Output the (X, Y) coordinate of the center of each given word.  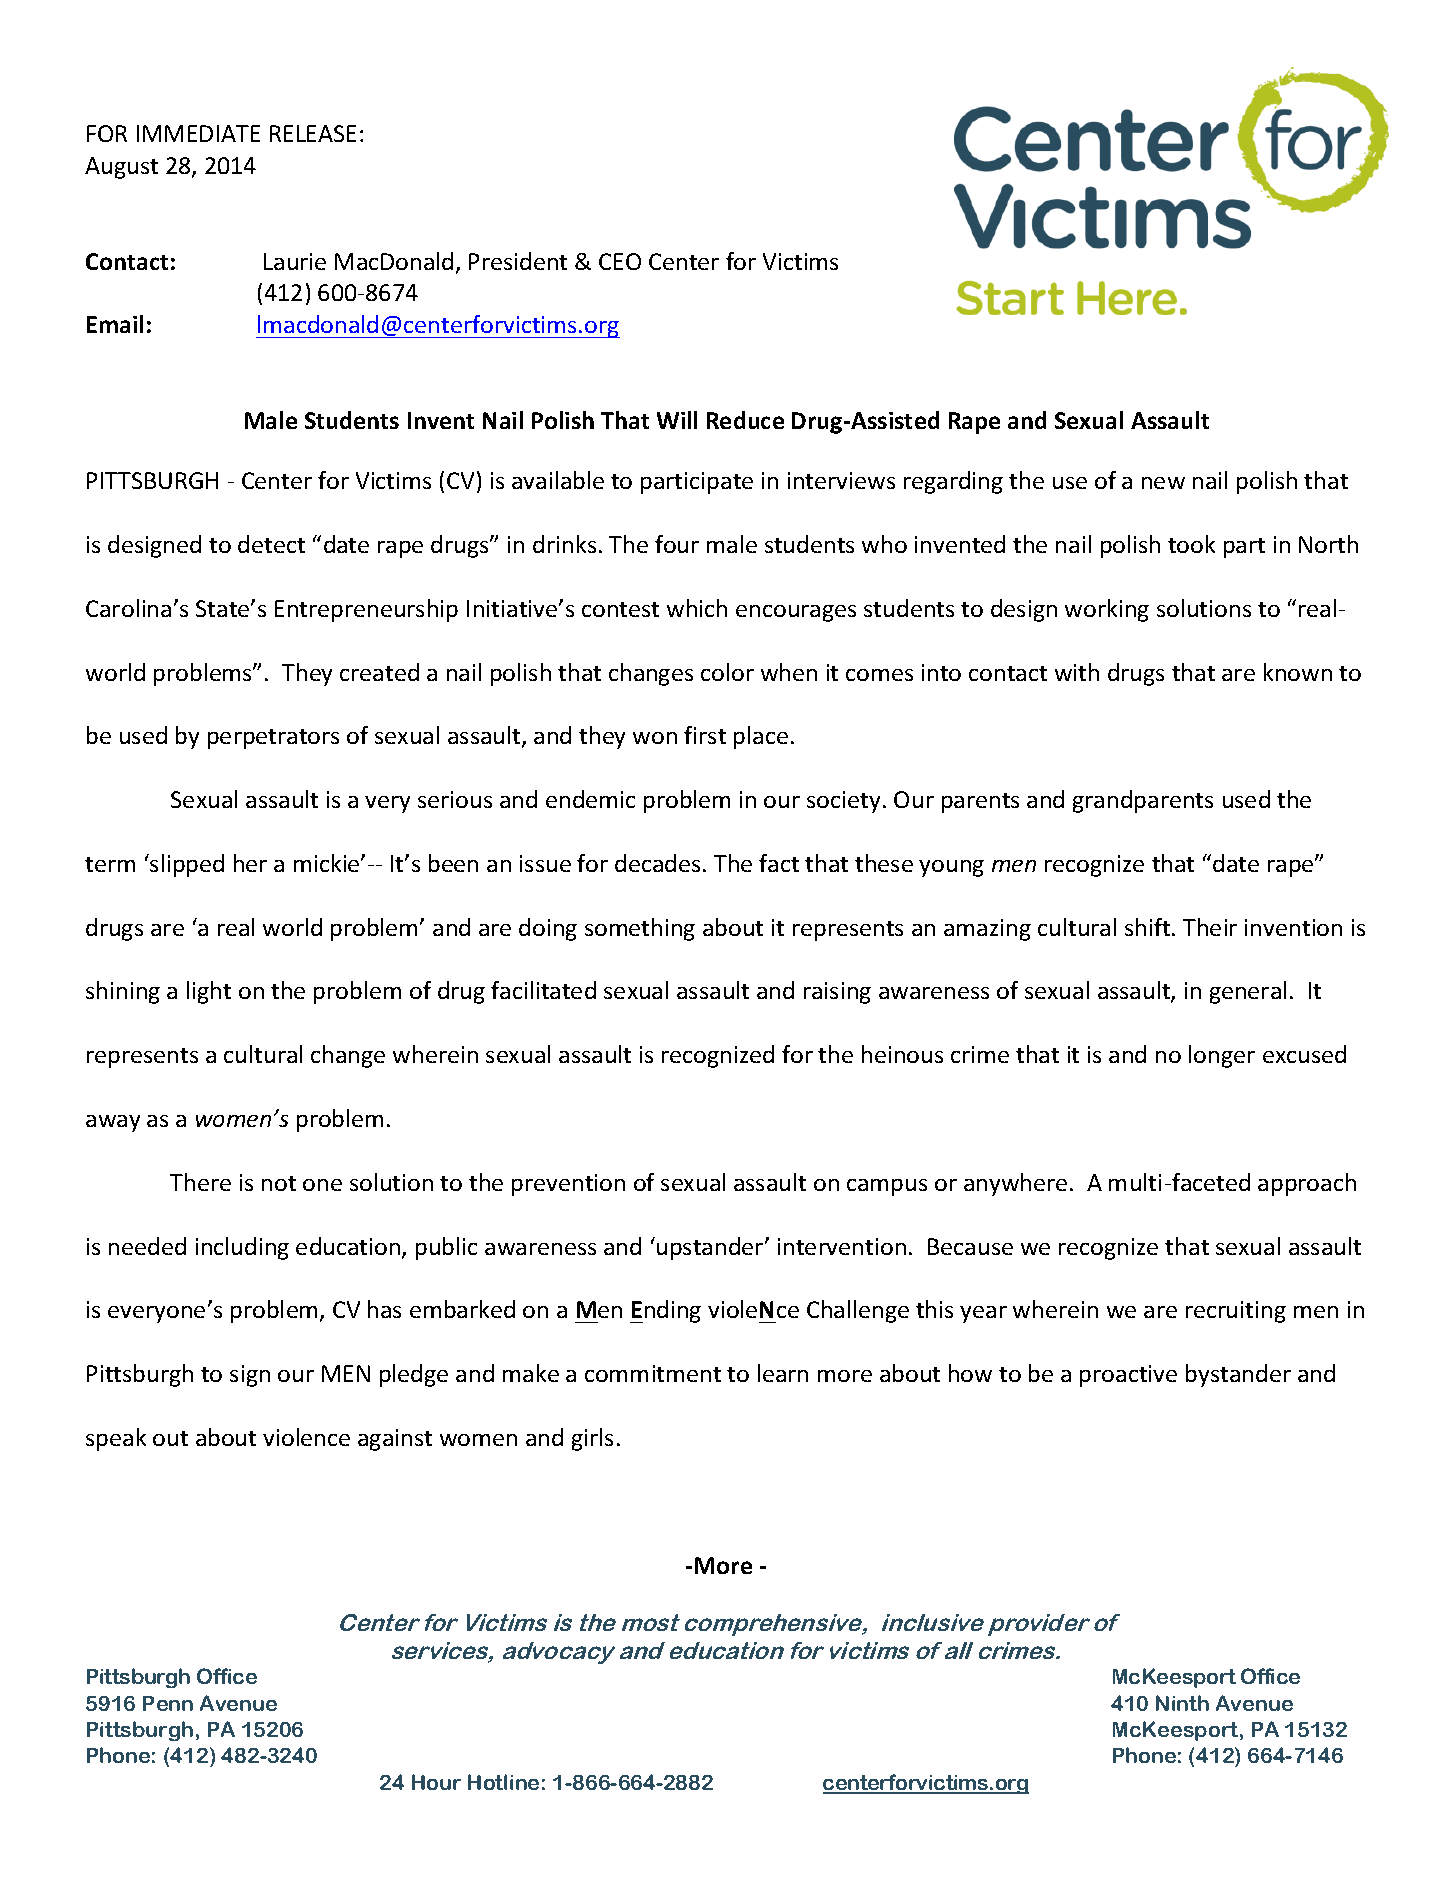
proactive (1128, 1376)
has (384, 1309)
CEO (620, 261)
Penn (168, 1703)
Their (1210, 927)
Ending (665, 1311)
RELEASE (313, 133)
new (1163, 483)
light (209, 992)
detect (271, 544)
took (1191, 544)
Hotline (503, 1782)
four (677, 544)
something (640, 929)
